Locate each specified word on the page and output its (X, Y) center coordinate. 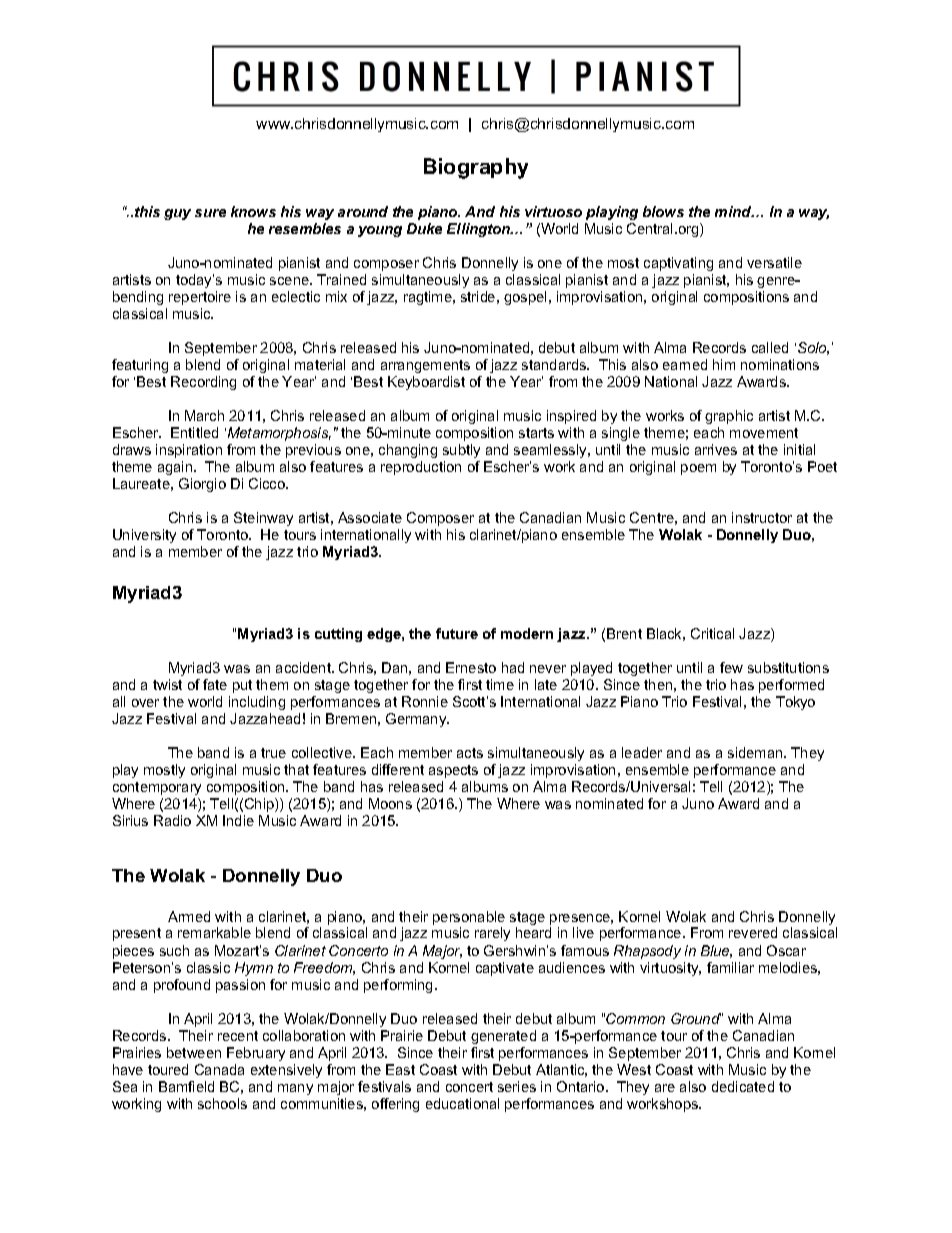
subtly (461, 451)
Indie (238, 820)
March (204, 415)
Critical (712, 633)
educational (462, 1103)
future (457, 633)
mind (734, 211)
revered (753, 932)
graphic (729, 417)
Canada (219, 1069)
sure (210, 213)
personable (469, 919)
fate (215, 684)
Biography (476, 168)
